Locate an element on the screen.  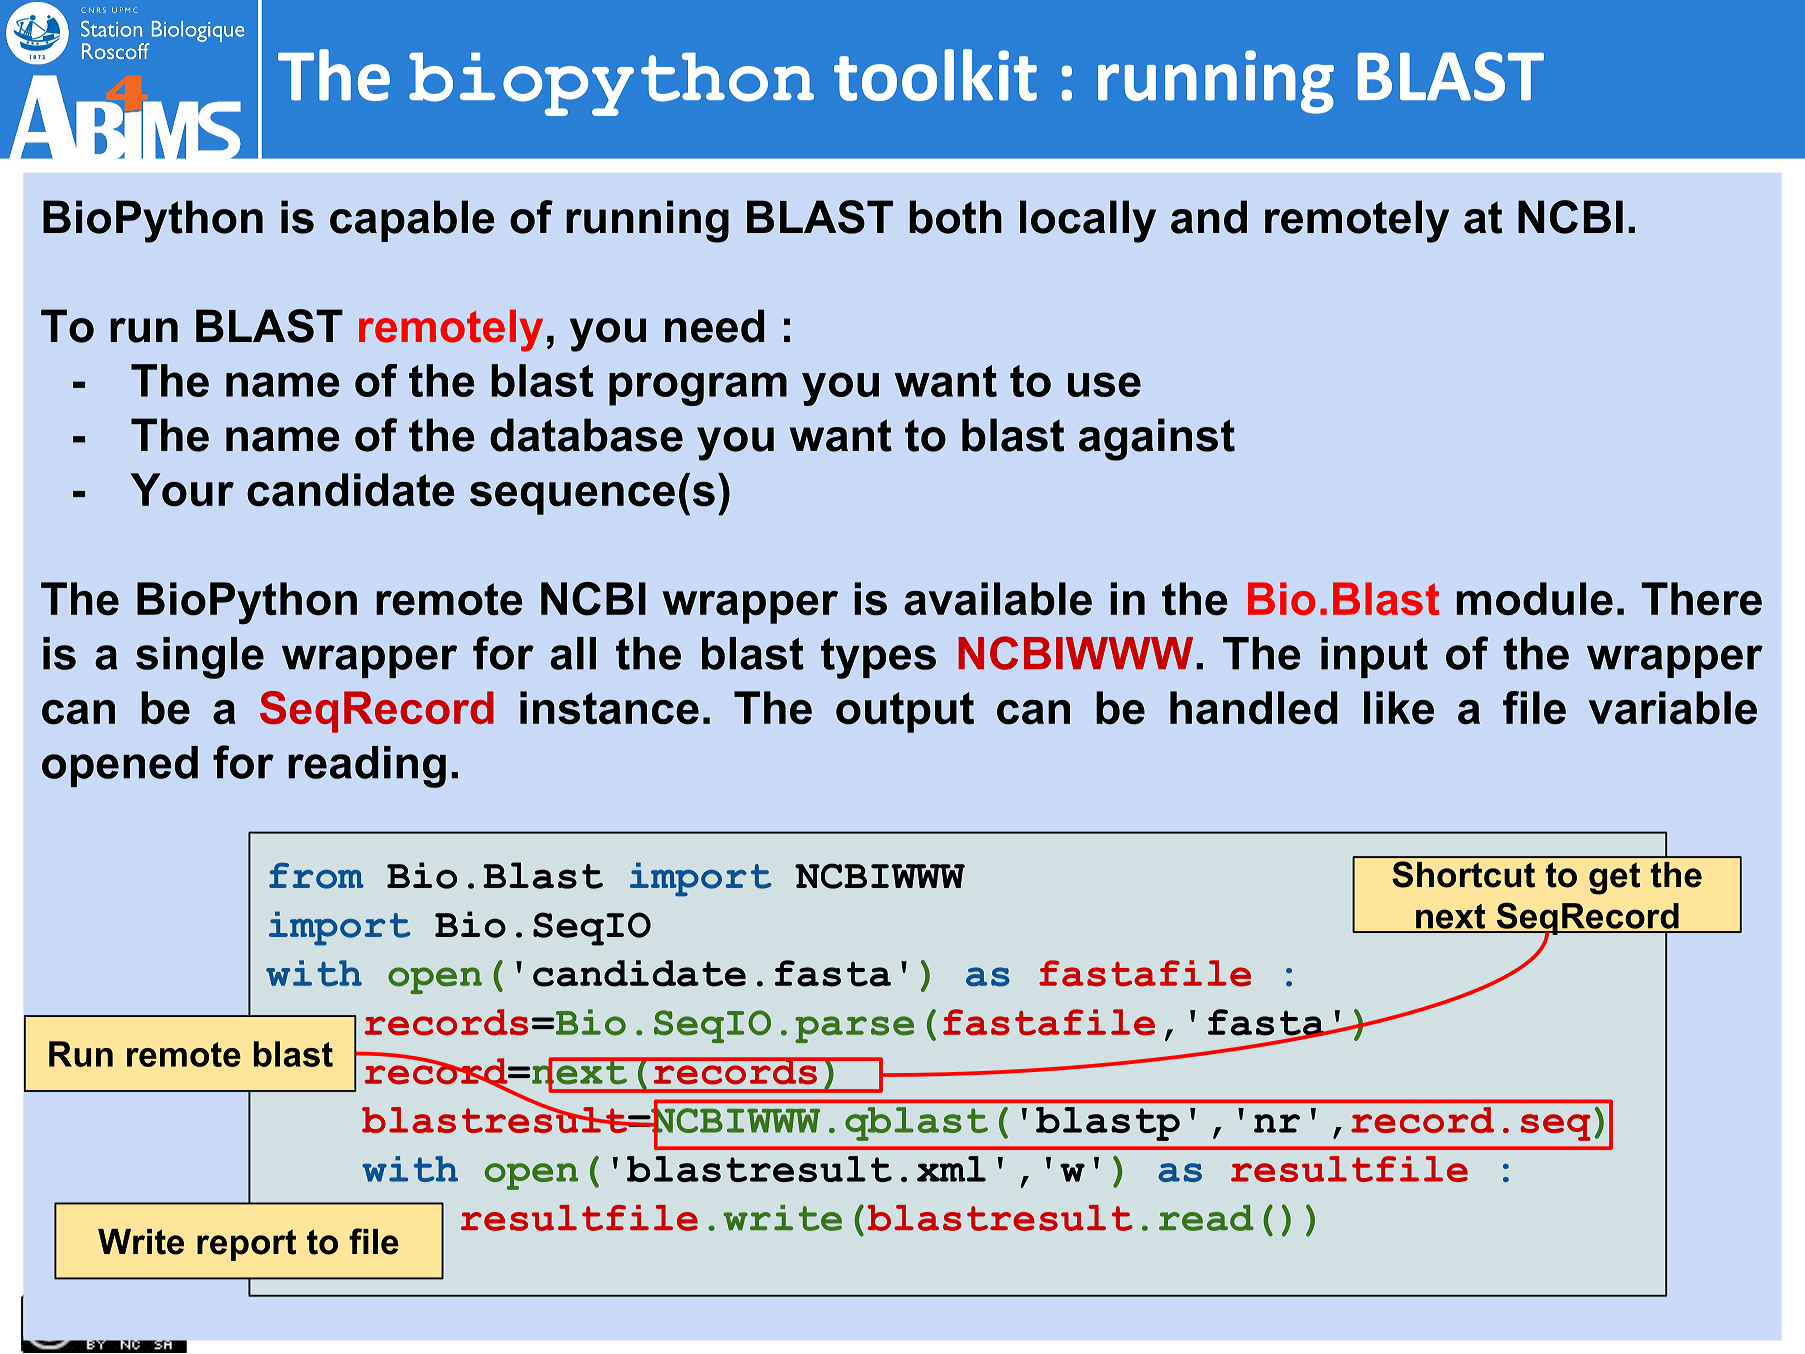
use is located at coordinates (1104, 384).
